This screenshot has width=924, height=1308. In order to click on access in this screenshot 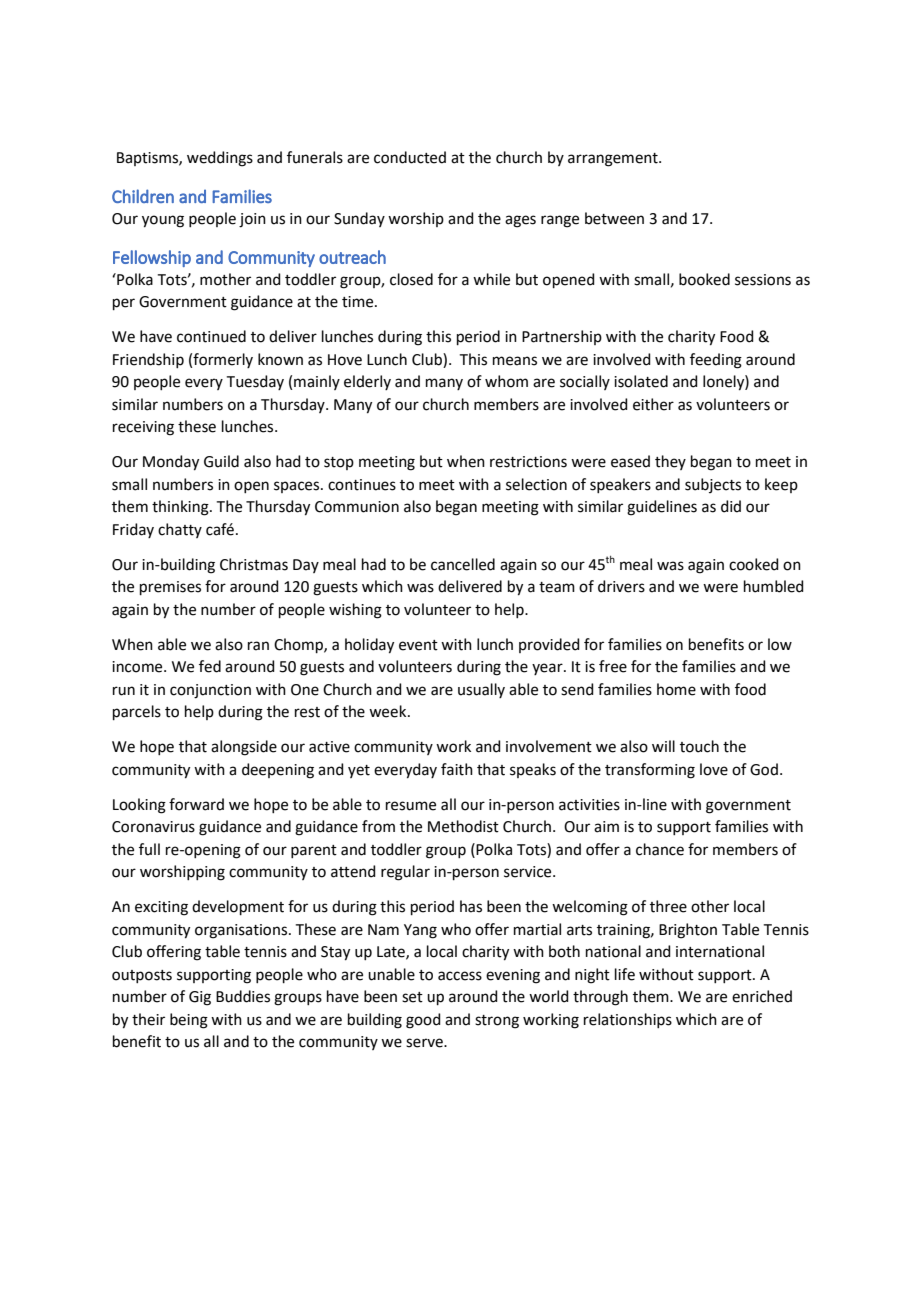, I will do `click(460, 976)`.
